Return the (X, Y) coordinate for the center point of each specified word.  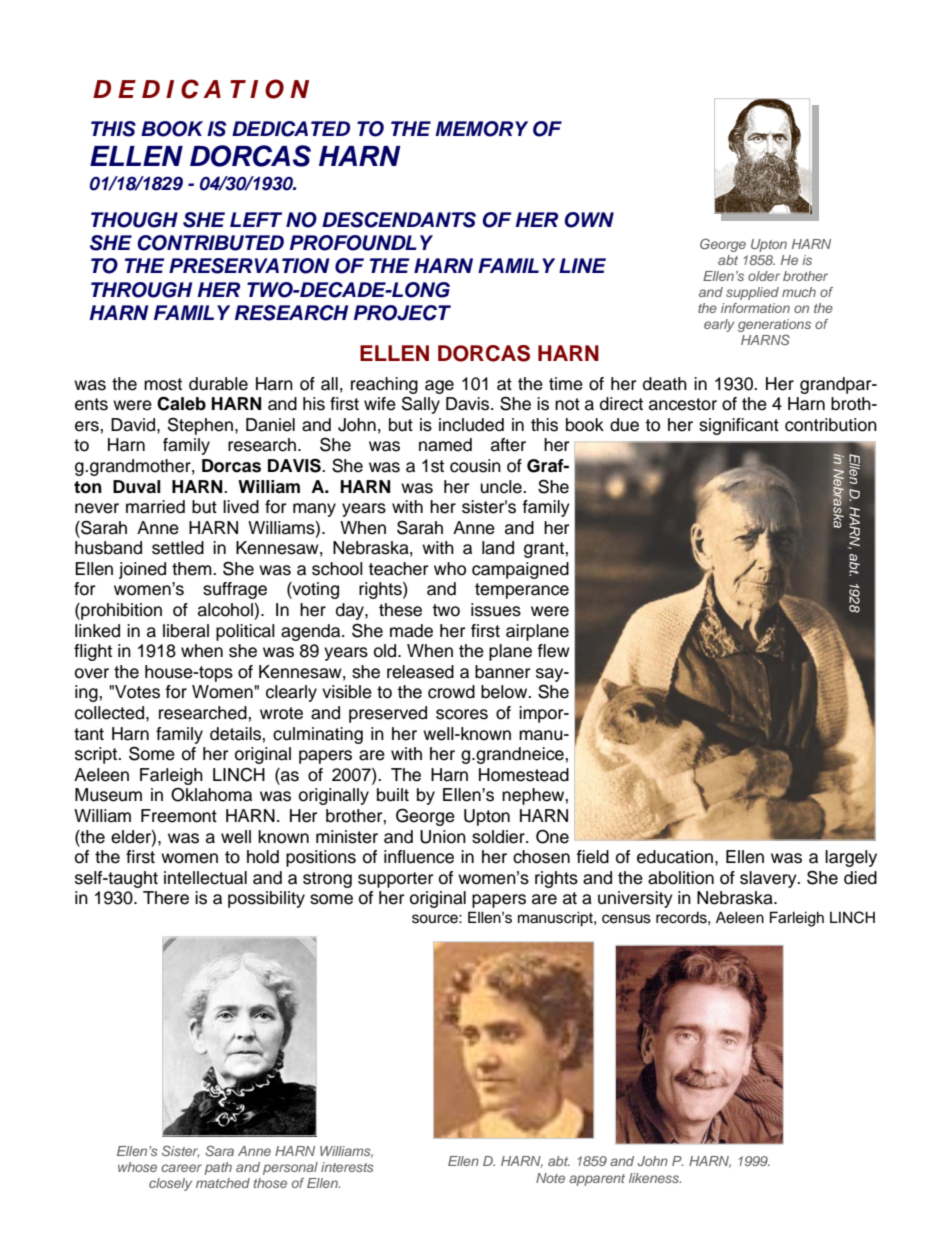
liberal (186, 631)
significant (739, 426)
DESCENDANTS (399, 220)
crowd (451, 692)
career (181, 1168)
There (166, 898)
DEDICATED (291, 129)
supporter (395, 880)
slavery (769, 879)
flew (554, 651)
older (764, 276)
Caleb (181, 403)
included (471, 425)
